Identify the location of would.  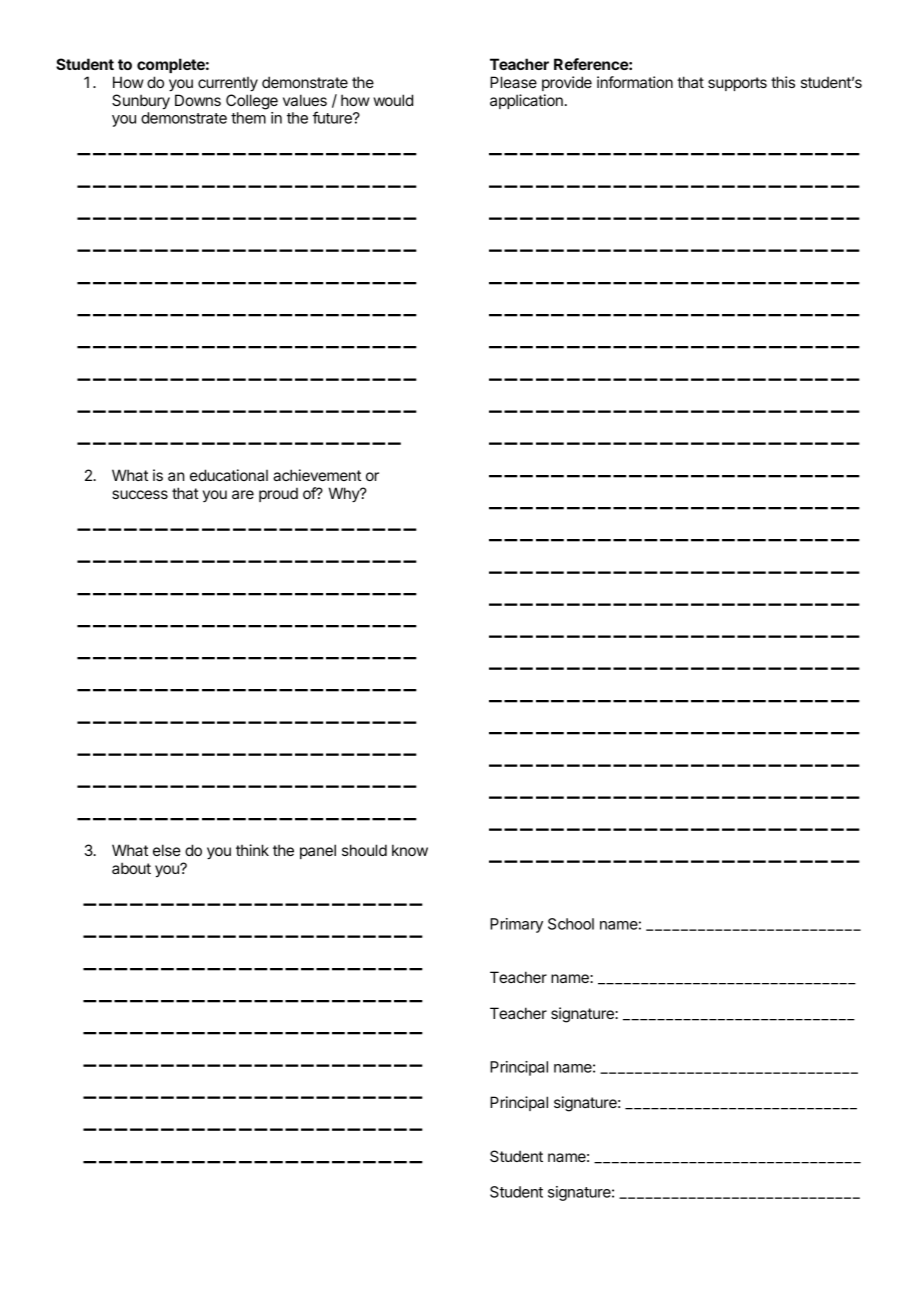
(393, 100).
